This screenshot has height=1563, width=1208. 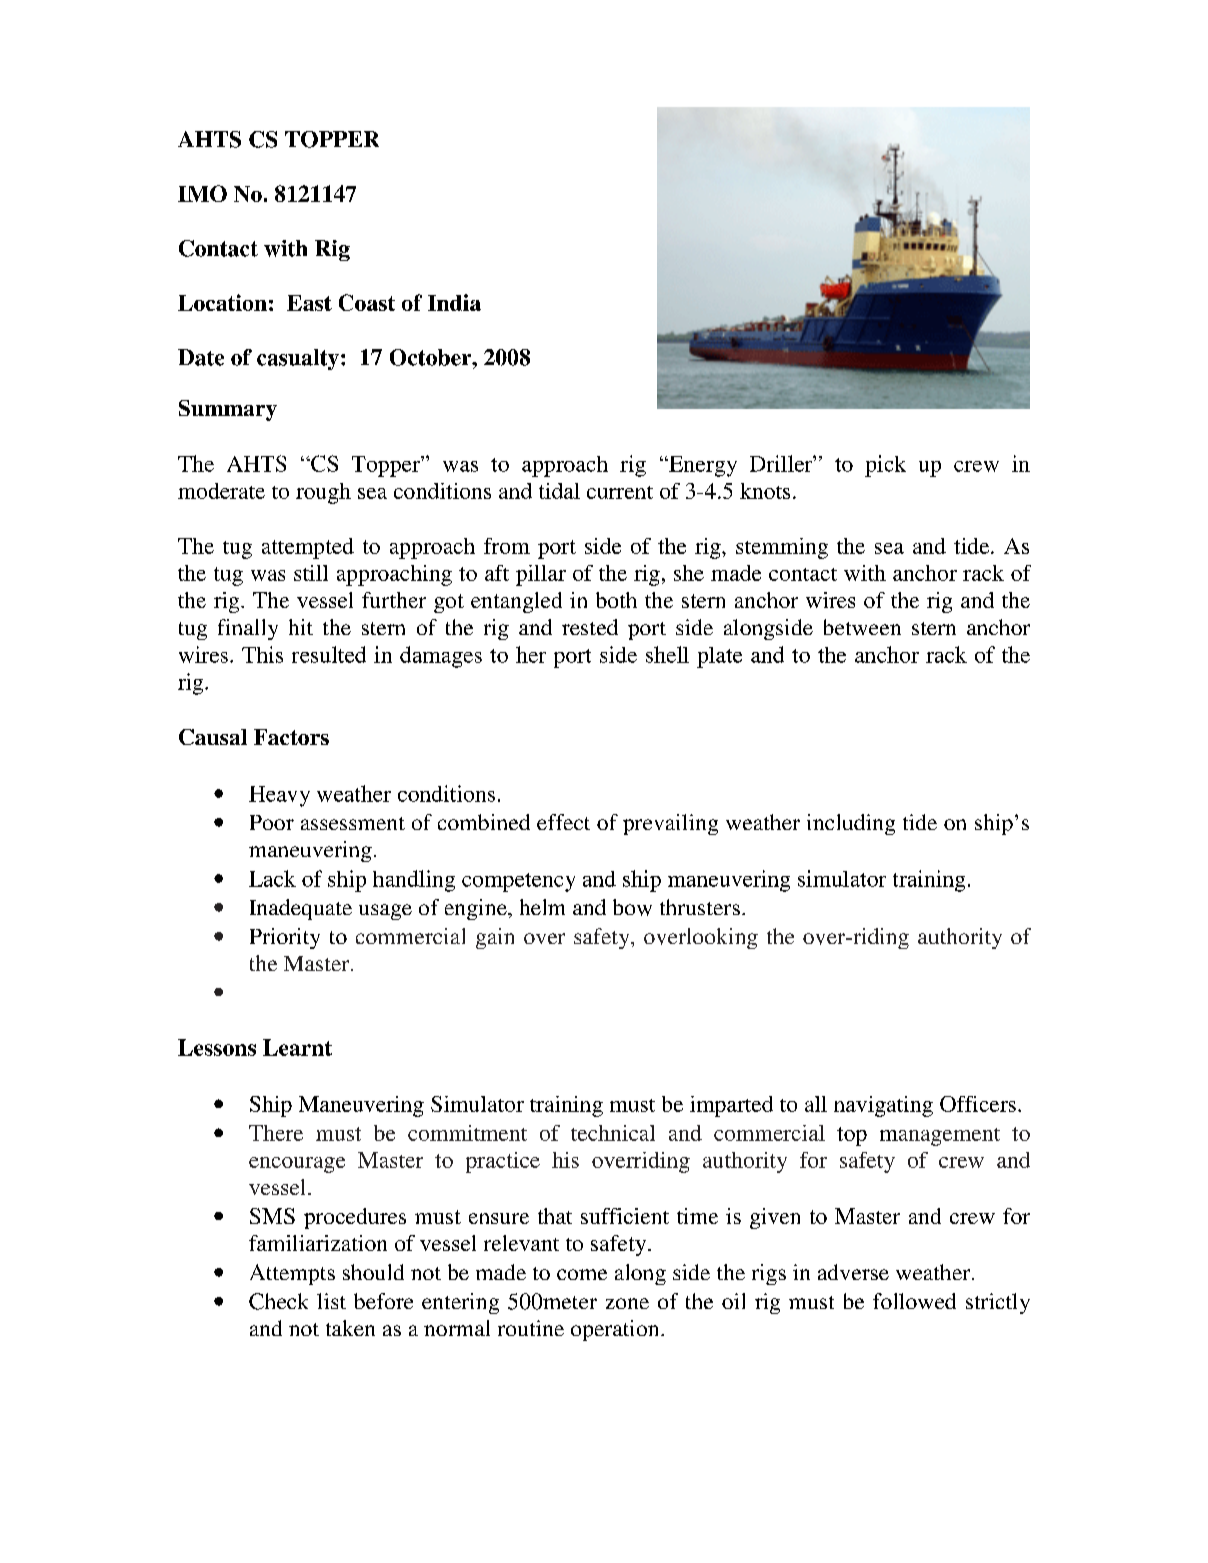 I want to click on Priority, so click(x=285, y=938).
